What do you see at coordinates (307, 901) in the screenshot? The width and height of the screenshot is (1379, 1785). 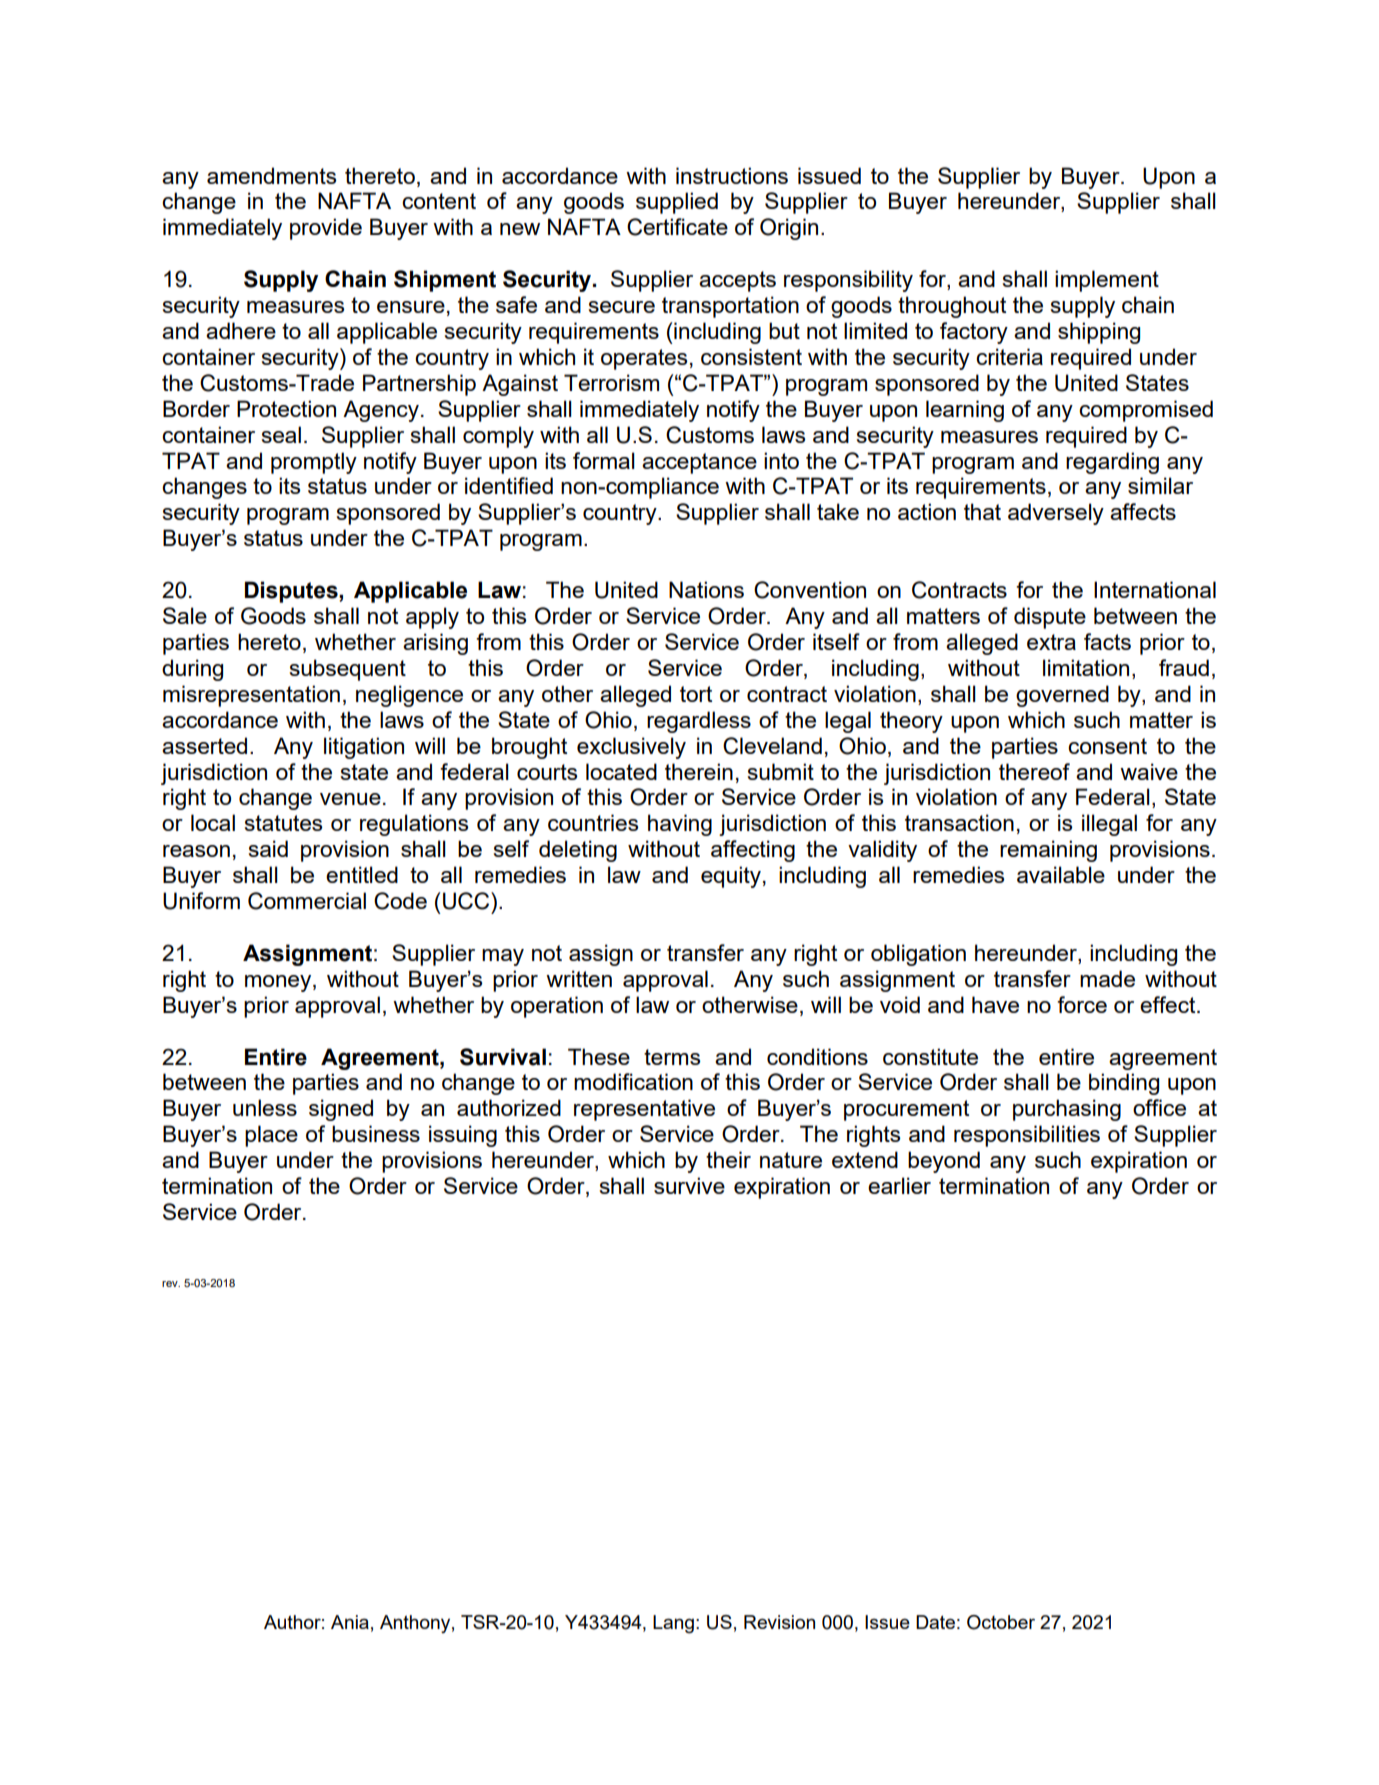 I see `Commercial` at bounding box center [307, 901].
